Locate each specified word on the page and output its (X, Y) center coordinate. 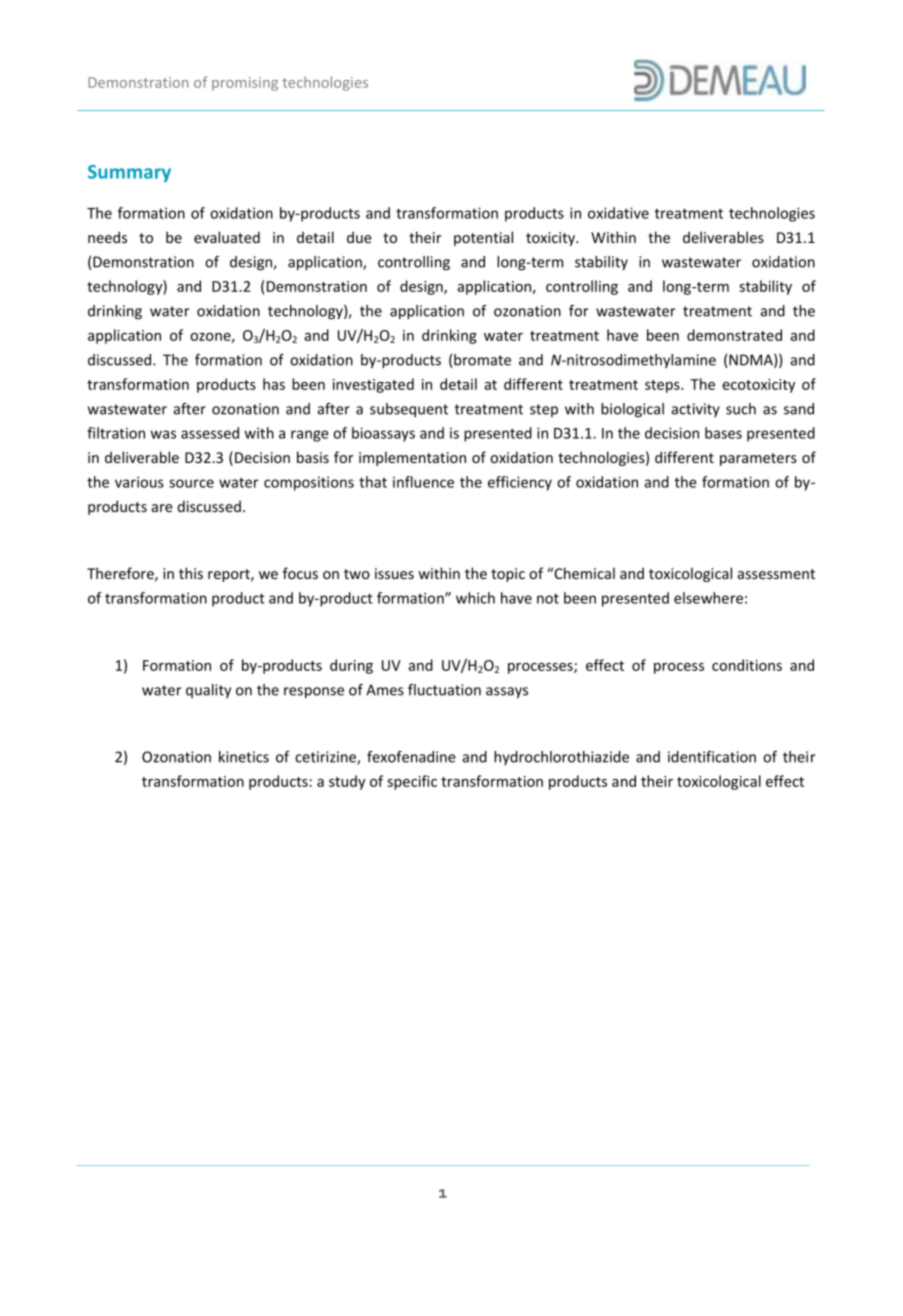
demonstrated (734, 335)
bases (723, 433)
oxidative (618, 213)
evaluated (227, 237)
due (359, 237)
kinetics (244, 757)
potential (483, 238)
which (475, 598)
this (191, 573)
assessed (210, 433)
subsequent (409, 410)
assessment (776, 574)
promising (245, 84)
